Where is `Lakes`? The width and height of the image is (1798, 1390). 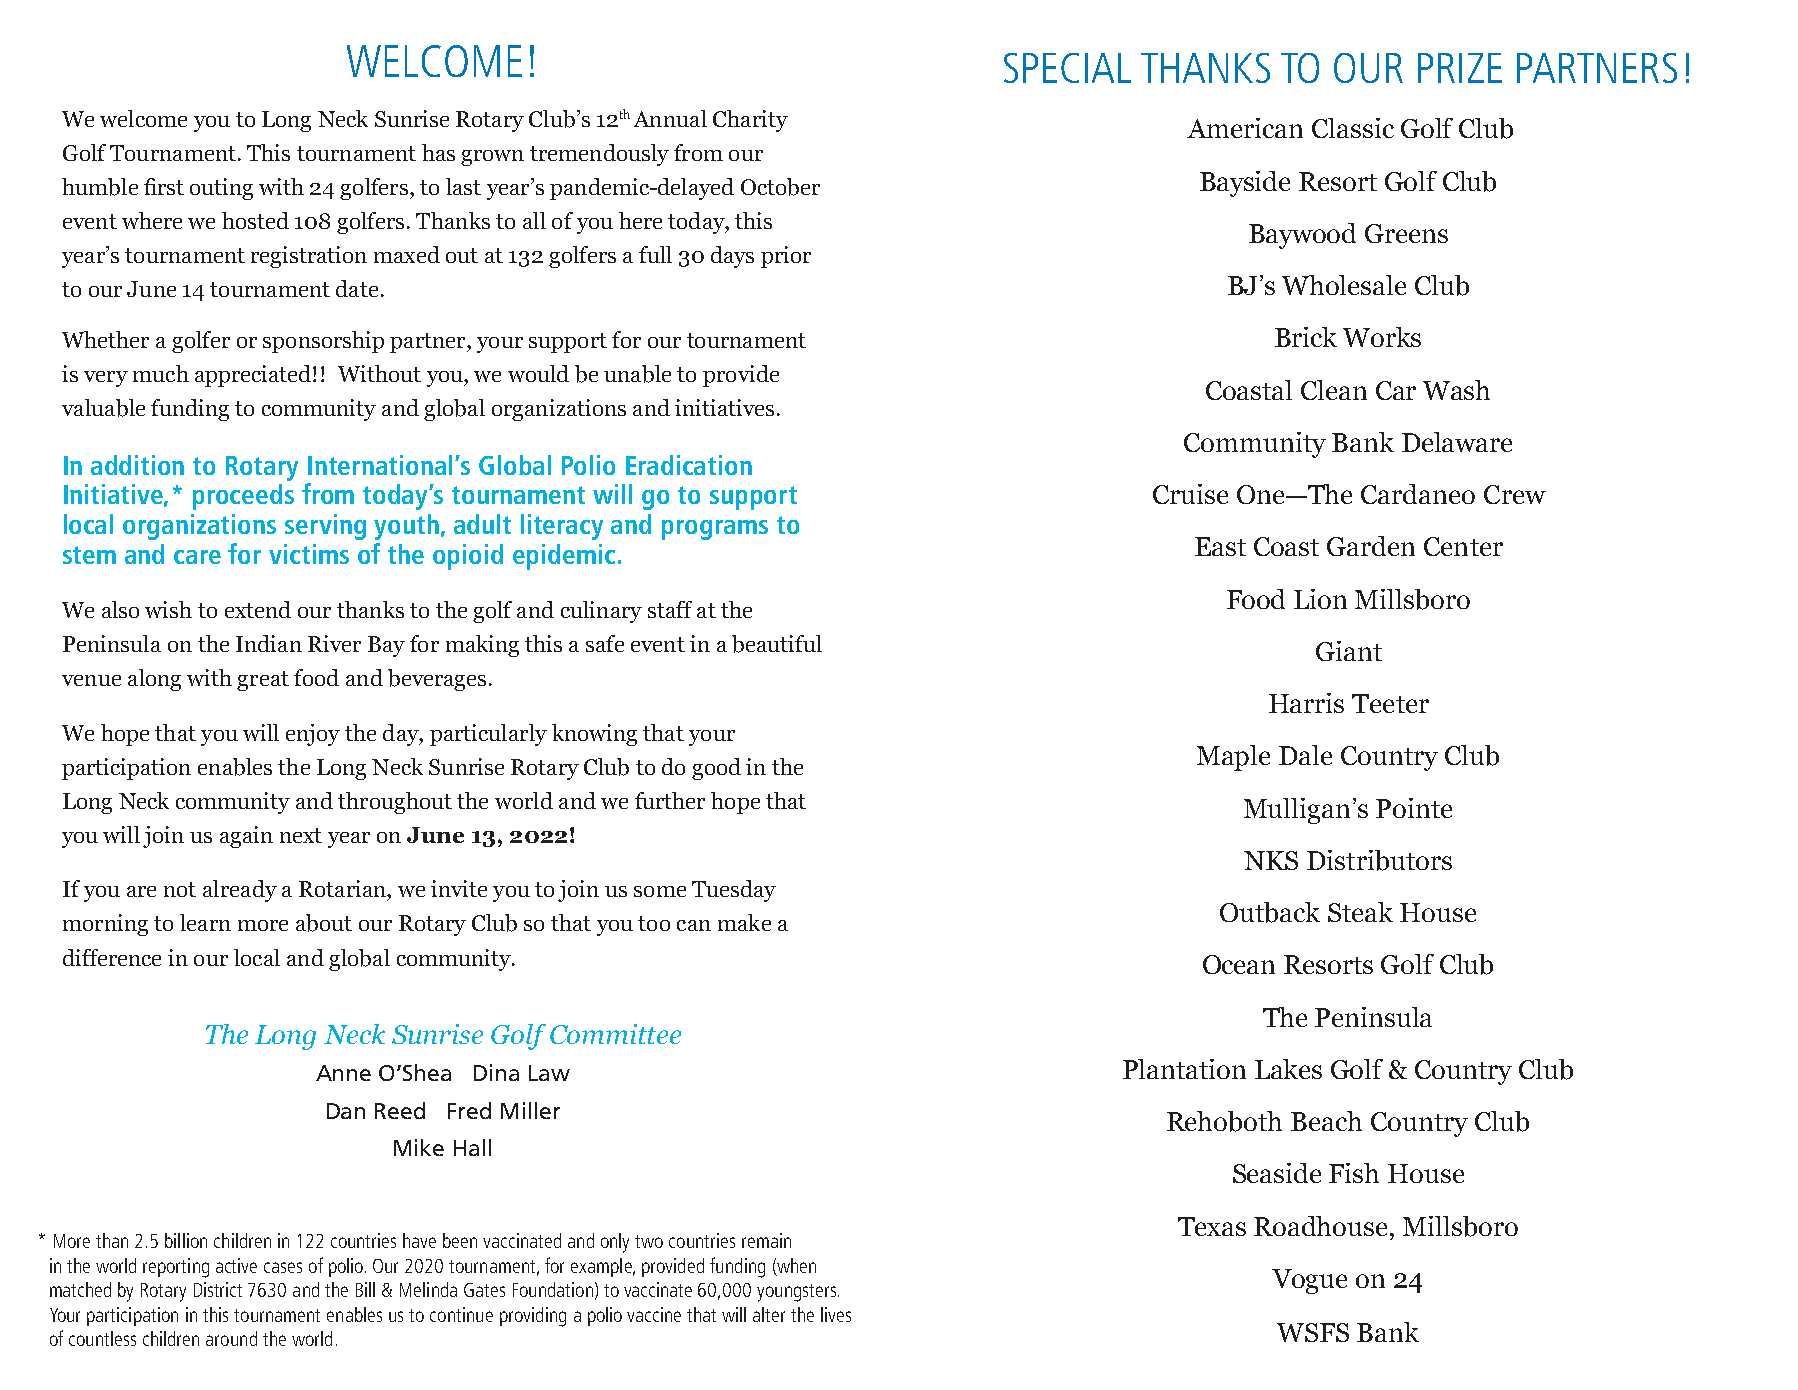
Lakes is located at coordinates (1288, 1069).
